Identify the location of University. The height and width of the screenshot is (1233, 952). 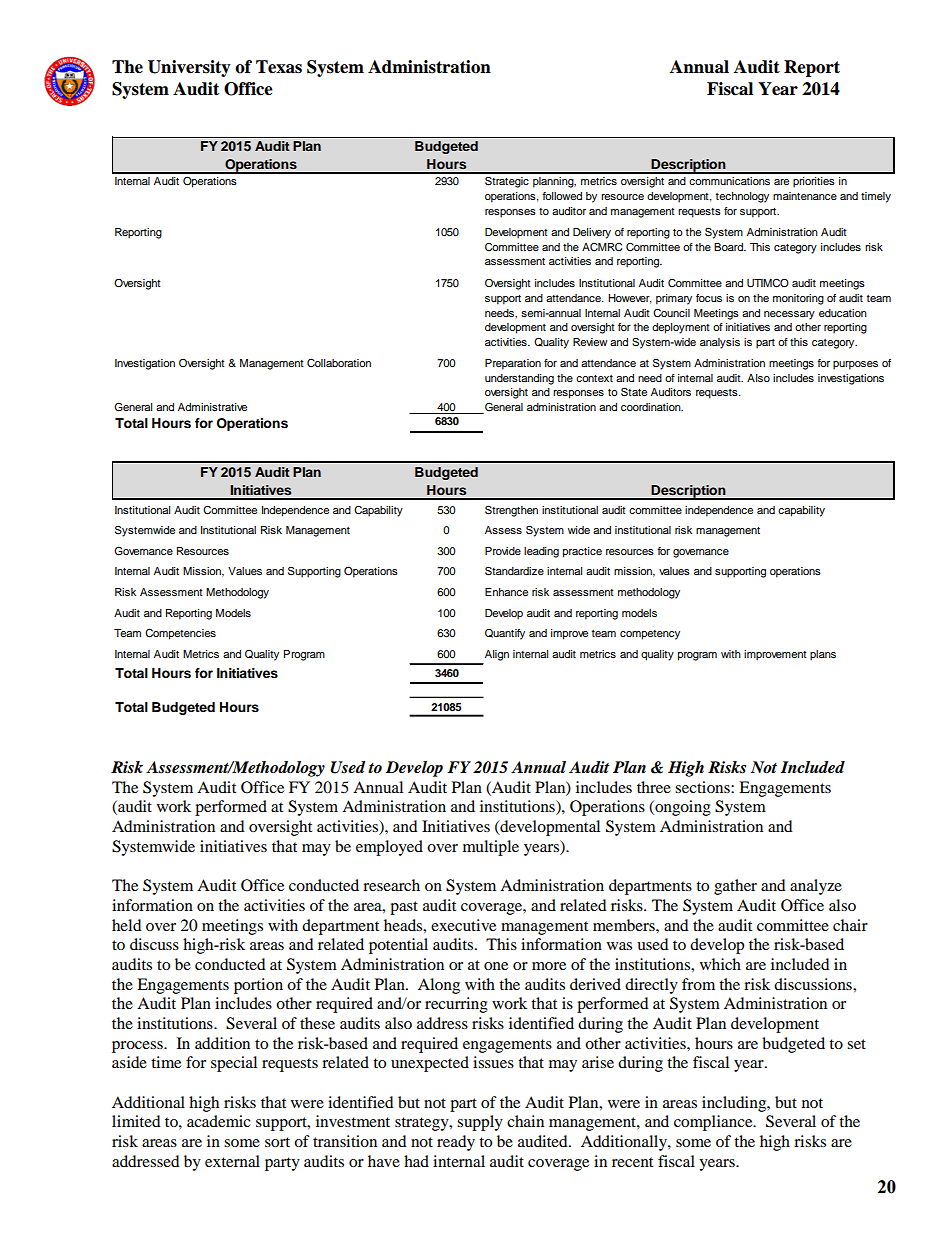
(189, 68).
